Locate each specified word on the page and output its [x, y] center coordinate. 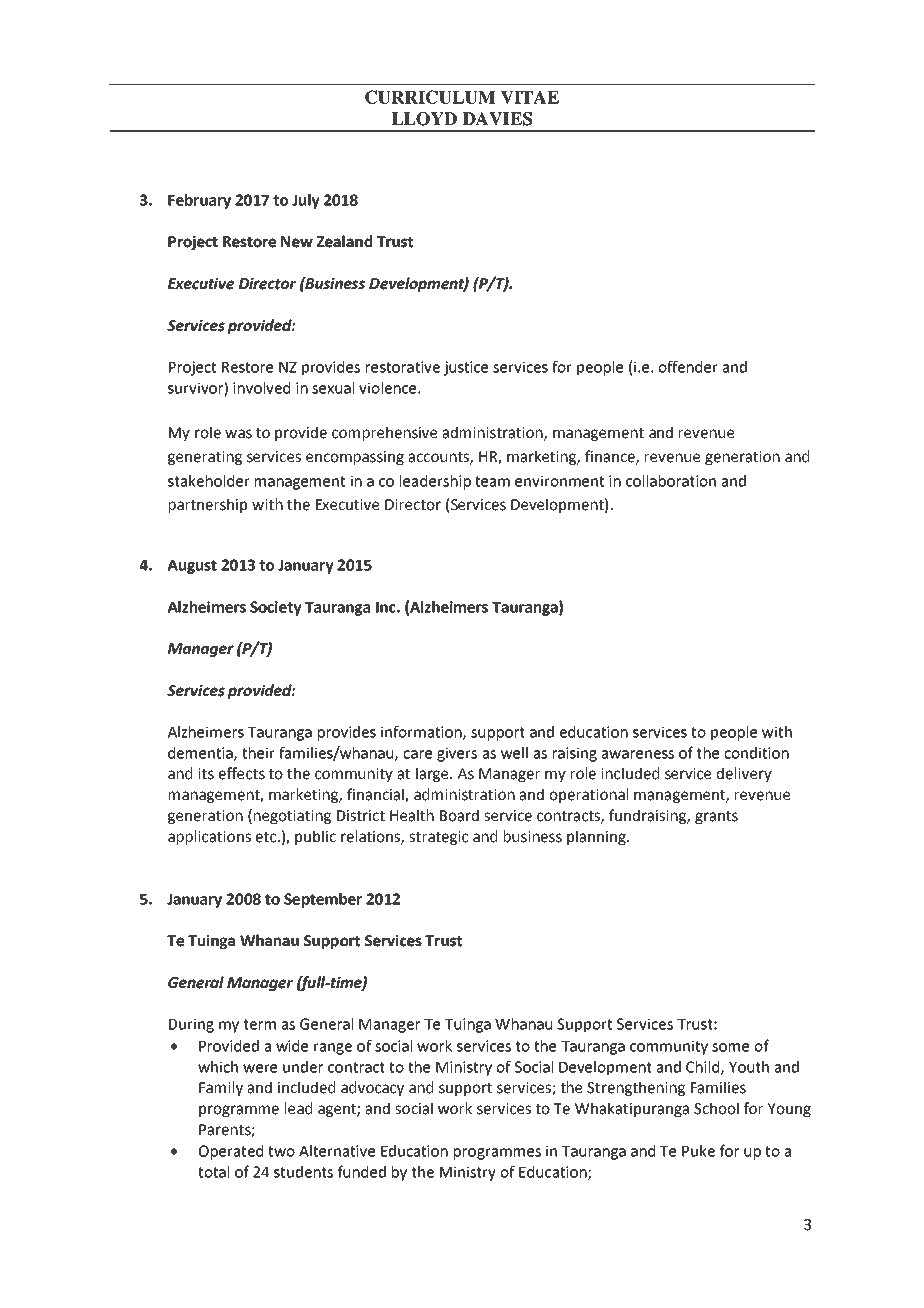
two [281, 1151]
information [422, 732]
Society [276, 608]
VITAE [530, 97]
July [306, 201]
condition [756, 753]
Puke [698, 1151]
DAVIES [497, 119]
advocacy [372, 1088]
